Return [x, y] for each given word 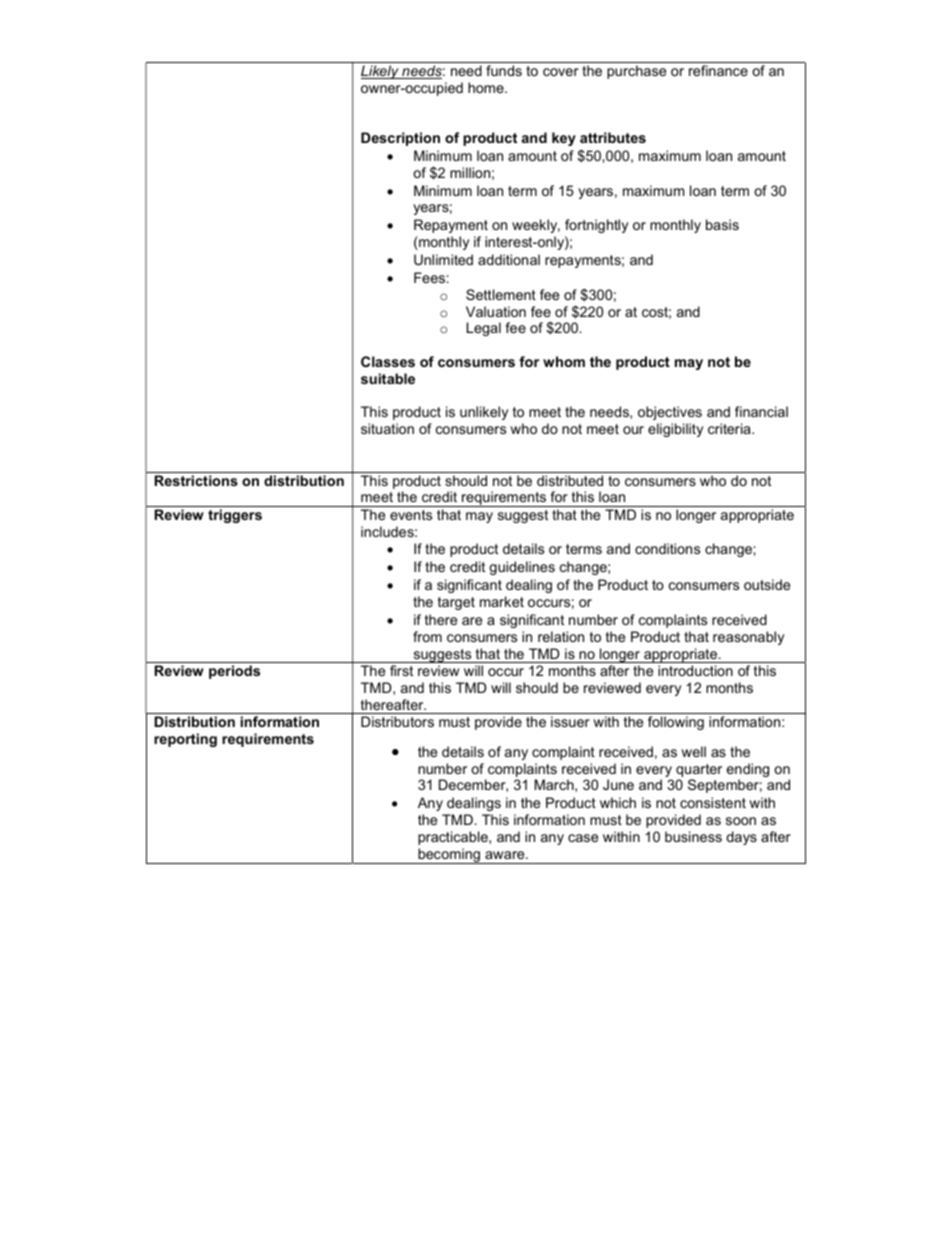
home [487, 87]
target [456, 603]
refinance [718, 70]
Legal [484, 329]
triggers [235, 516]
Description [400, 139]
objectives [670, 413]
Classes [388, 361]
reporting [185, 740]
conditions [667, 548]
